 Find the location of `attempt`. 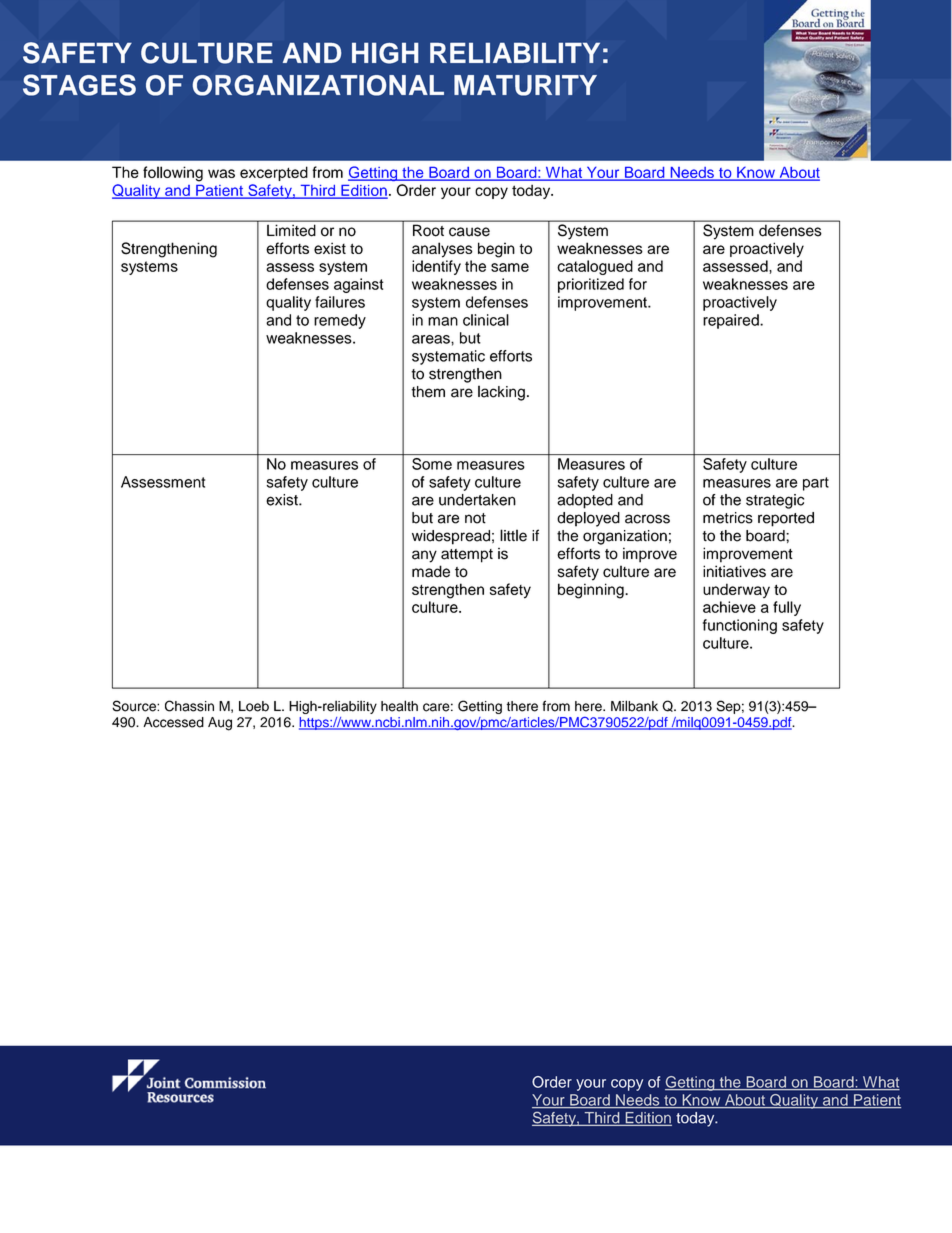

attempt is located at coordinates (467, 556).
